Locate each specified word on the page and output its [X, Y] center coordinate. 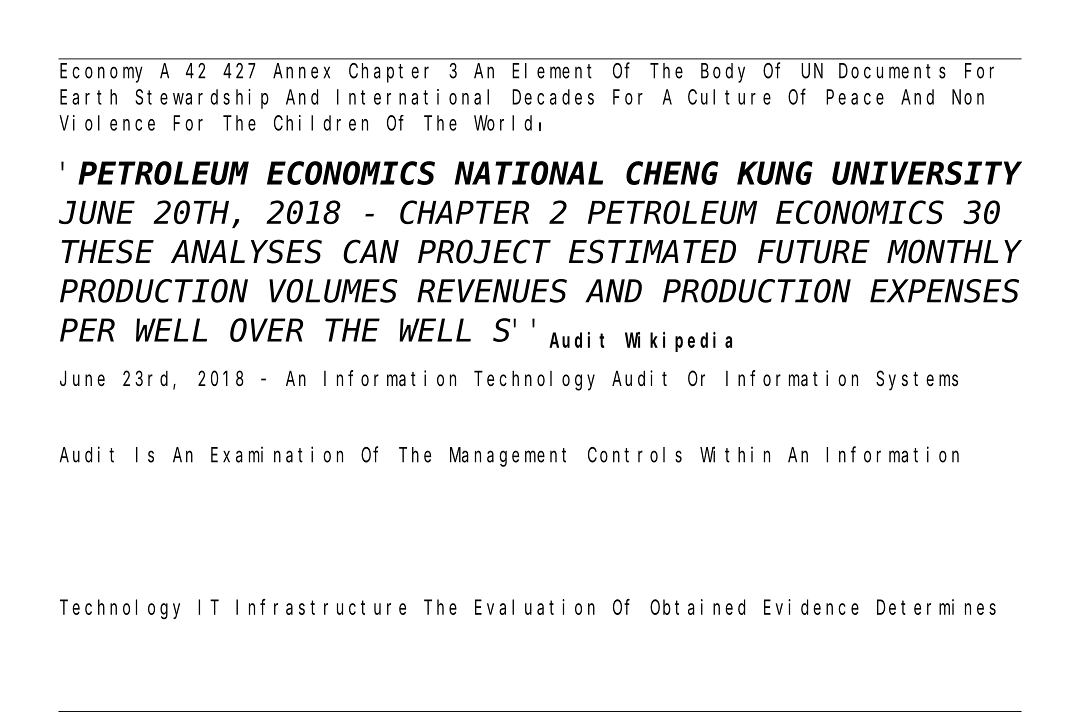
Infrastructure [321, 607]
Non [968, 97]
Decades [553, 97]
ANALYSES [246, 253]
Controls [635, 455]
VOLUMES [333, 292]
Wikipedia [678, 342]
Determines [936, 607]
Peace [855, 97]
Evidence [811, 607]
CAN [371, 253]
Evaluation [535, 607]
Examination [277, 454]
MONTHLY [954, 253]
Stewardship [202, 99]
